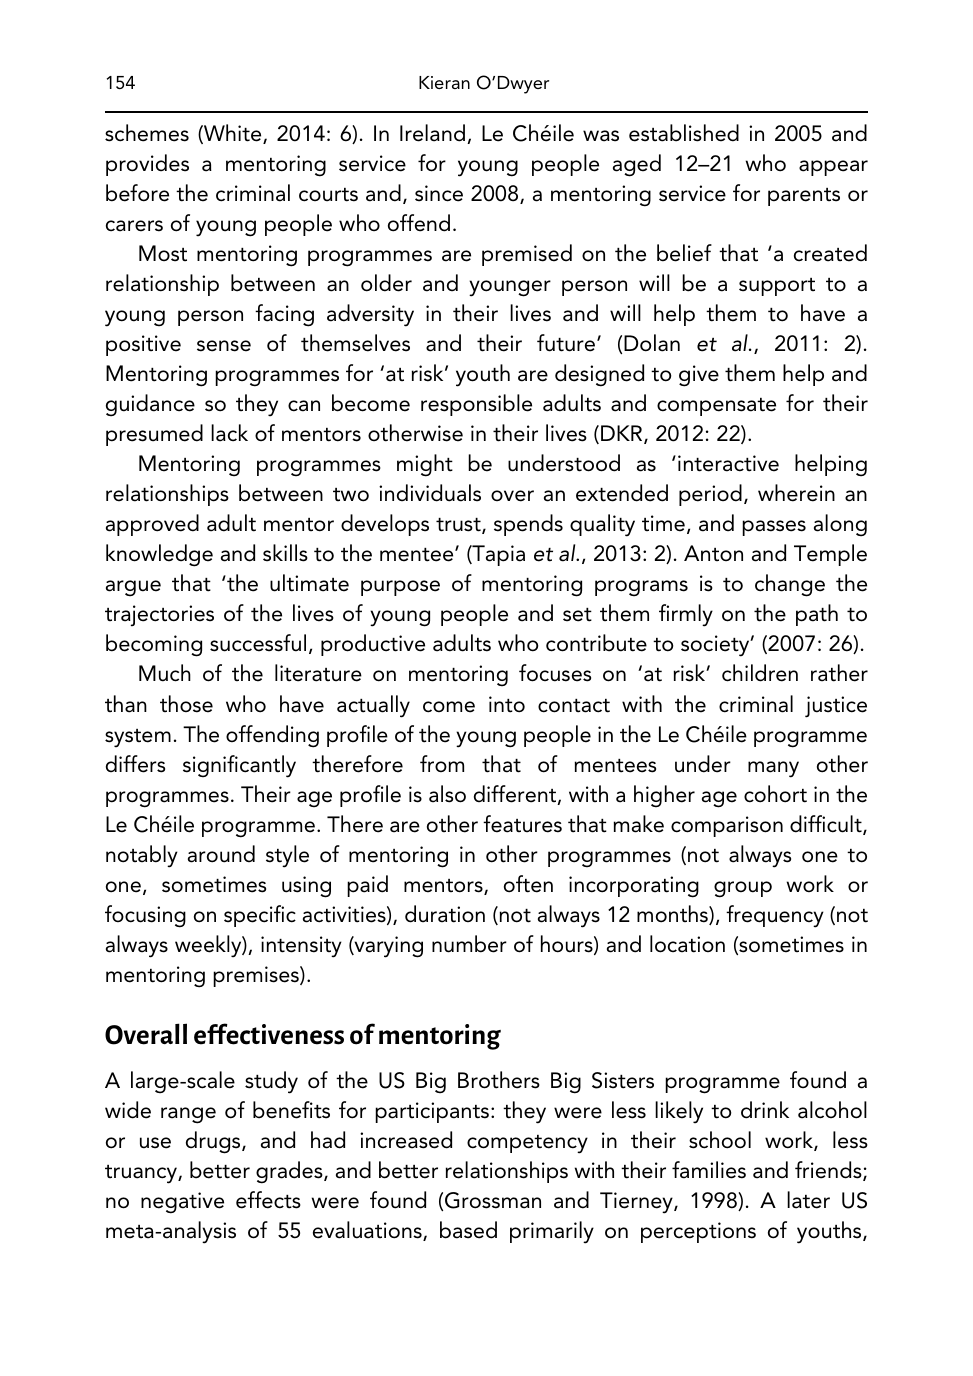  I want to click on Grossman, so click(493, 1200).
